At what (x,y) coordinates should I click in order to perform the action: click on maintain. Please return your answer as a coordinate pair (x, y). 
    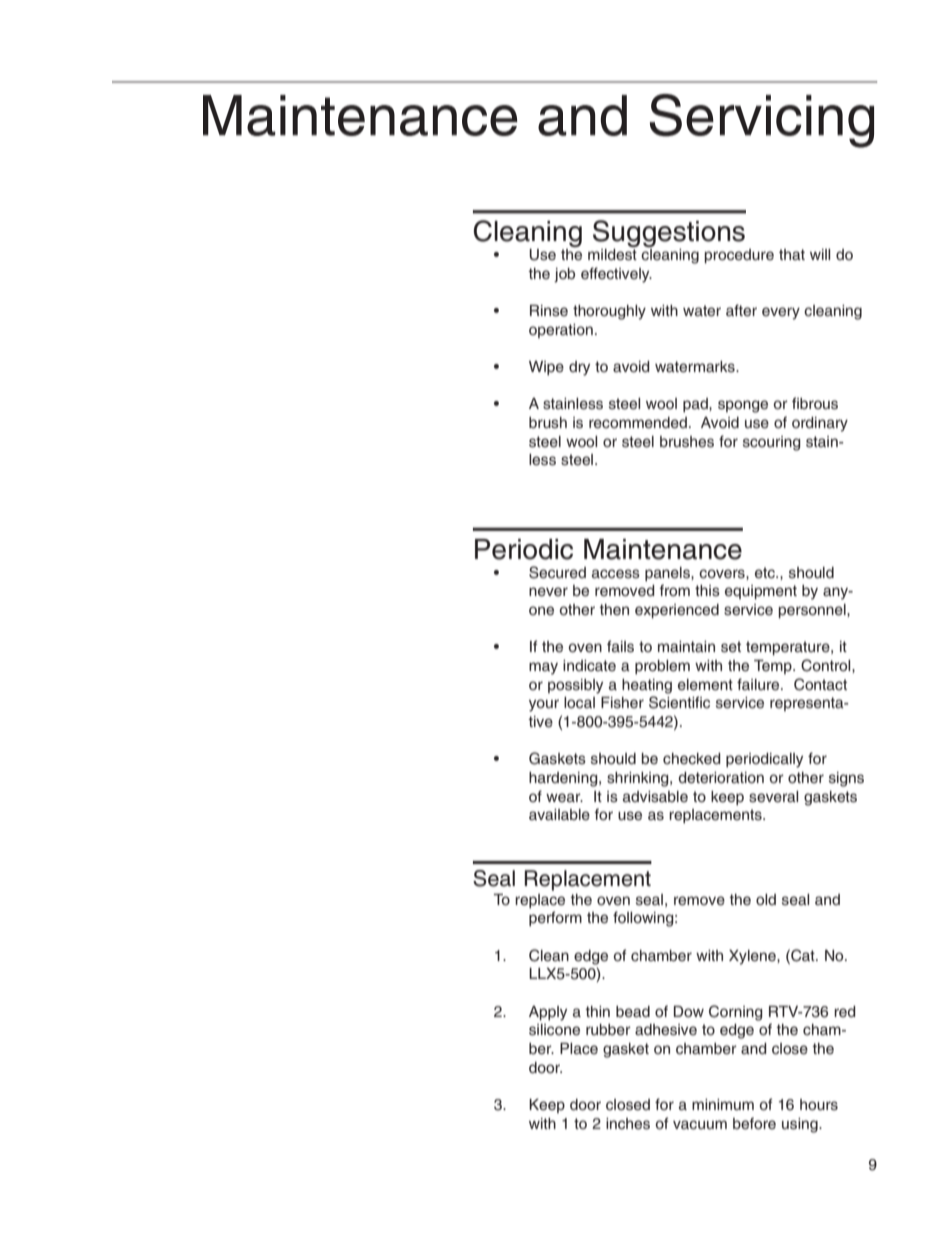
    Looking at the image, I should click on (686, 646).
